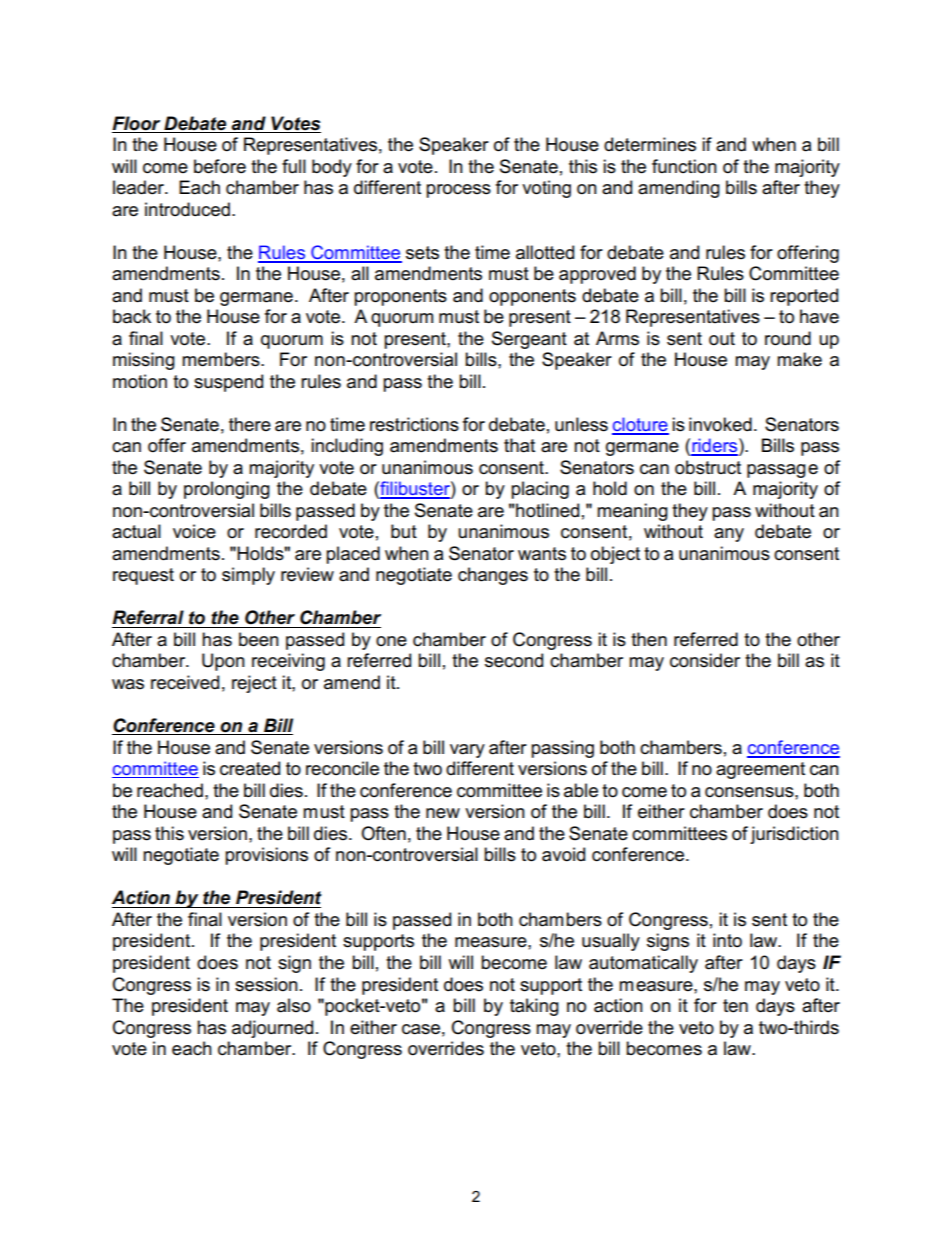  Describe the element at coordinates (458, 191) in the screenshot. I see `process` at that location.
